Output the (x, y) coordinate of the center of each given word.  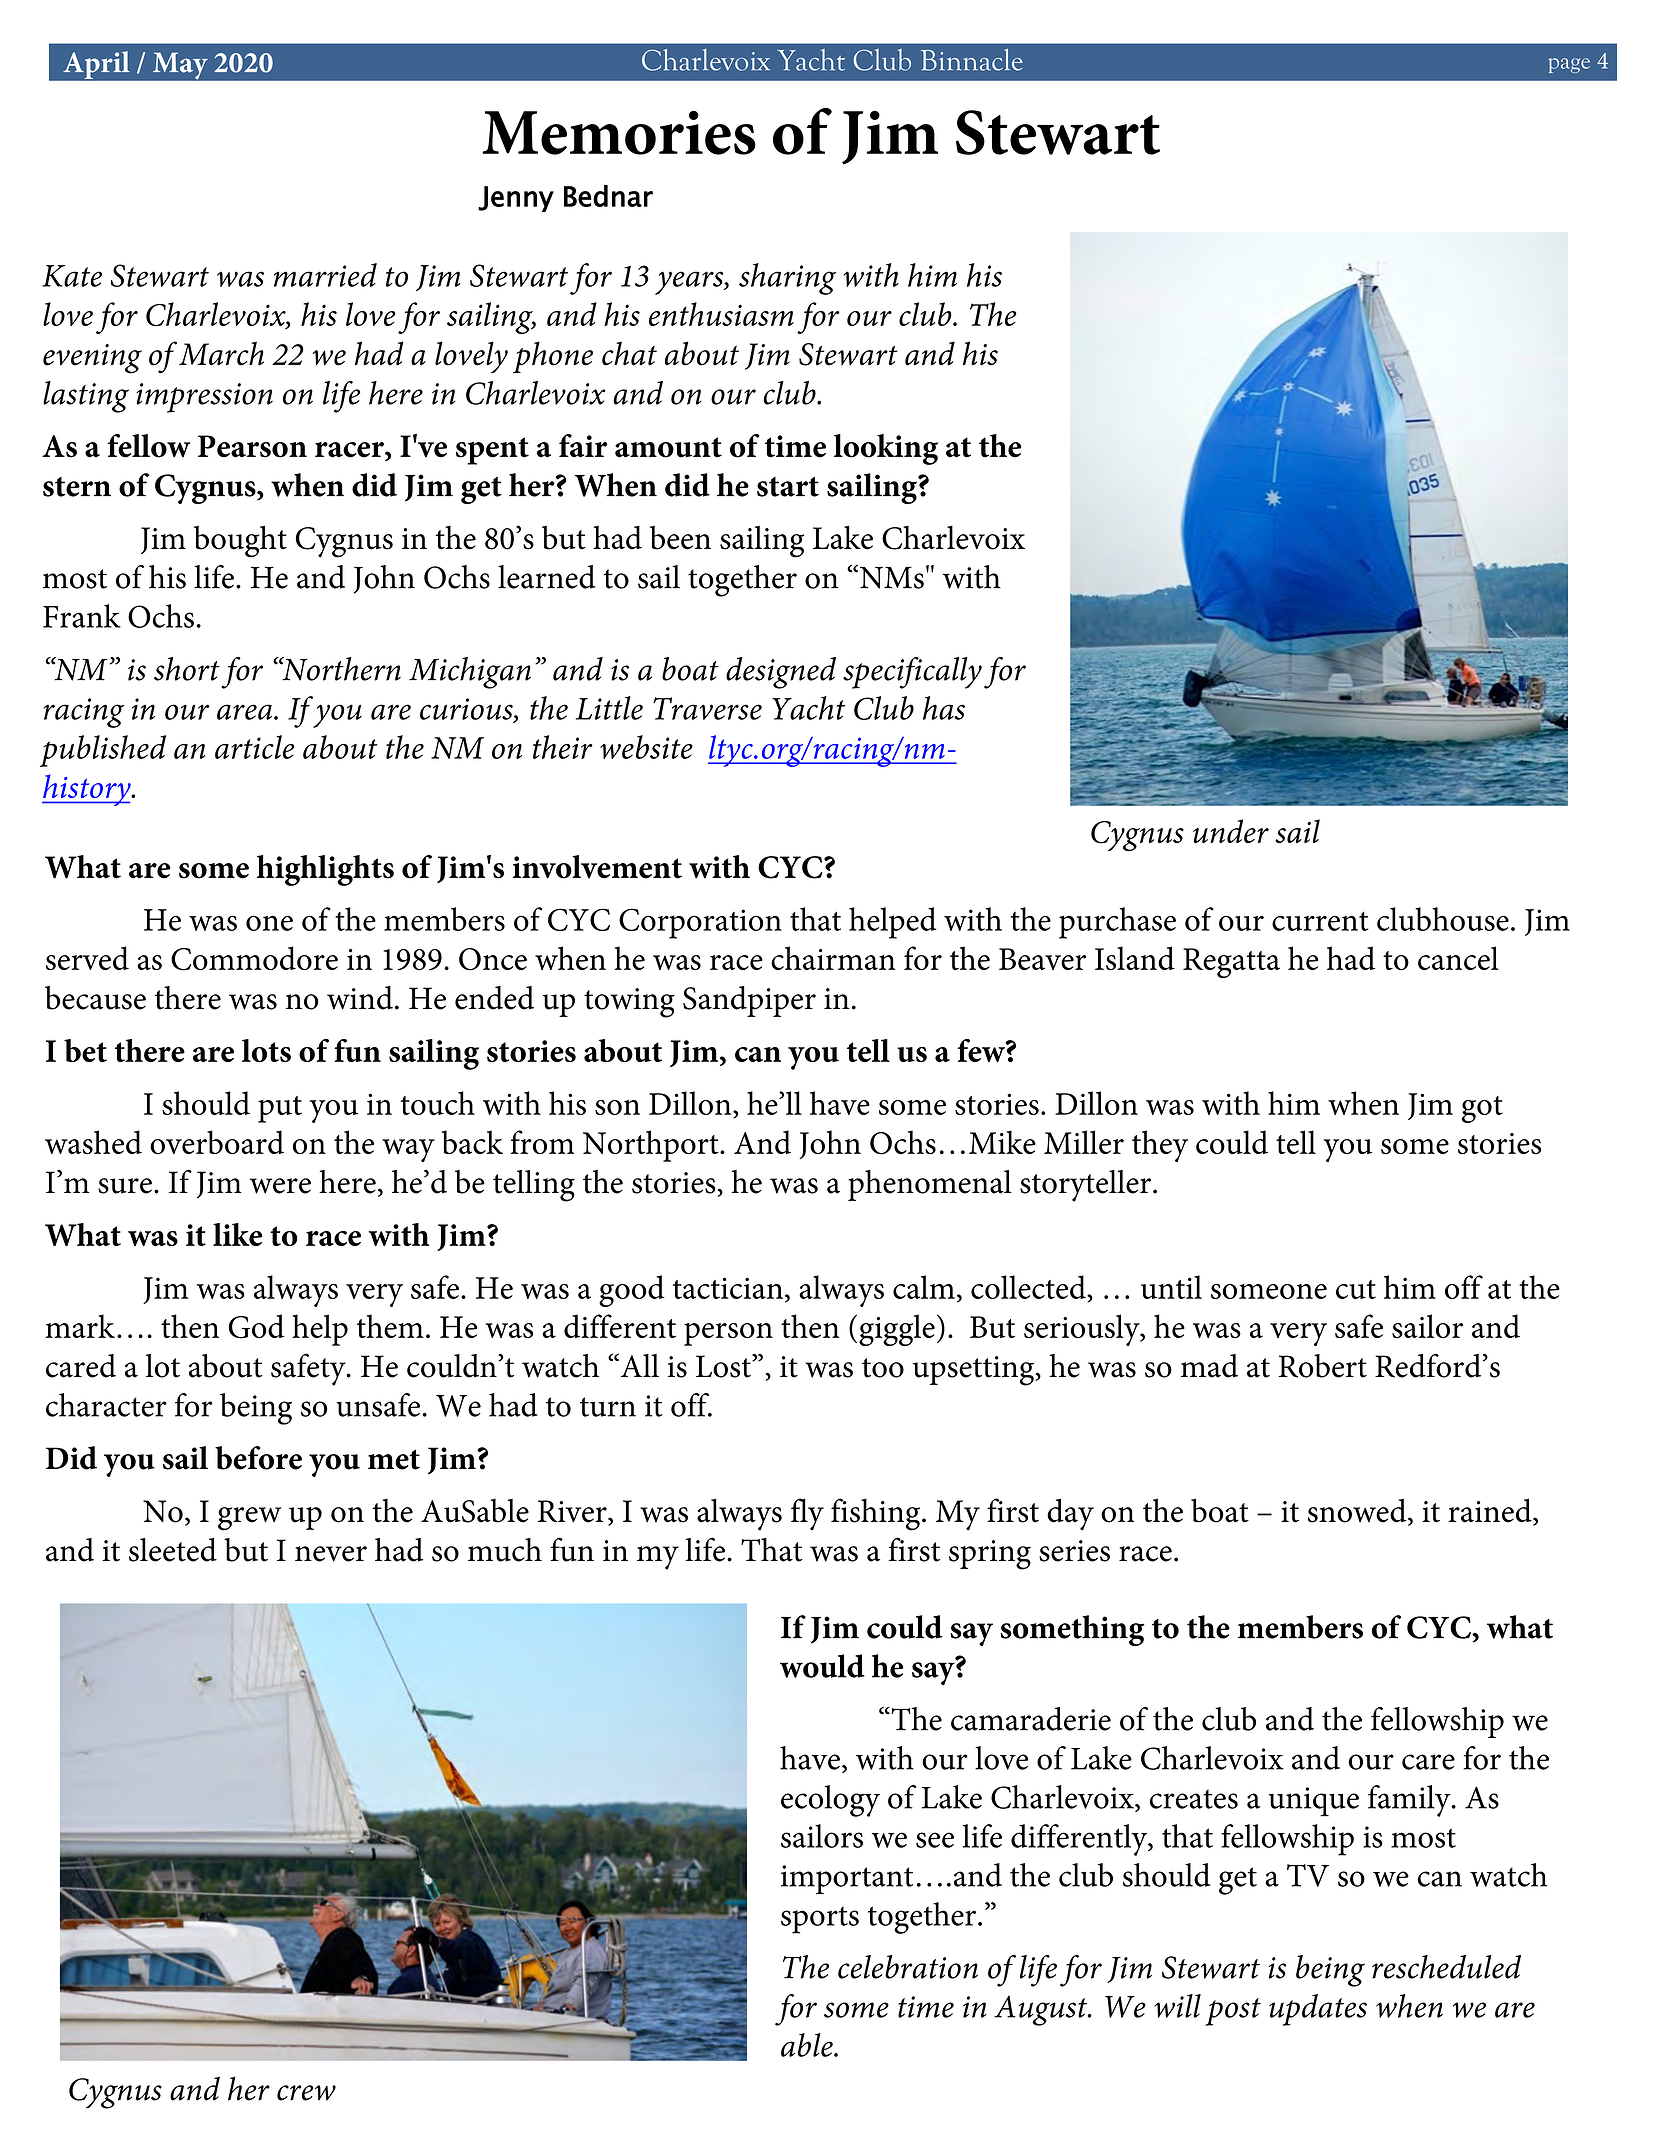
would (822, 1666)
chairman (833, 958)
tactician (728, 1288)
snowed (1358, 1511)
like (238, 1234)
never (331, 1554)
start (788, 487)
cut (1356, 1289)
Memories (619, 132)
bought (240, 541)
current (1320, 921)
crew (306, 2093)
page (1569, 65)
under (1231, 831)
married (325, 275)
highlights (325, 870)
